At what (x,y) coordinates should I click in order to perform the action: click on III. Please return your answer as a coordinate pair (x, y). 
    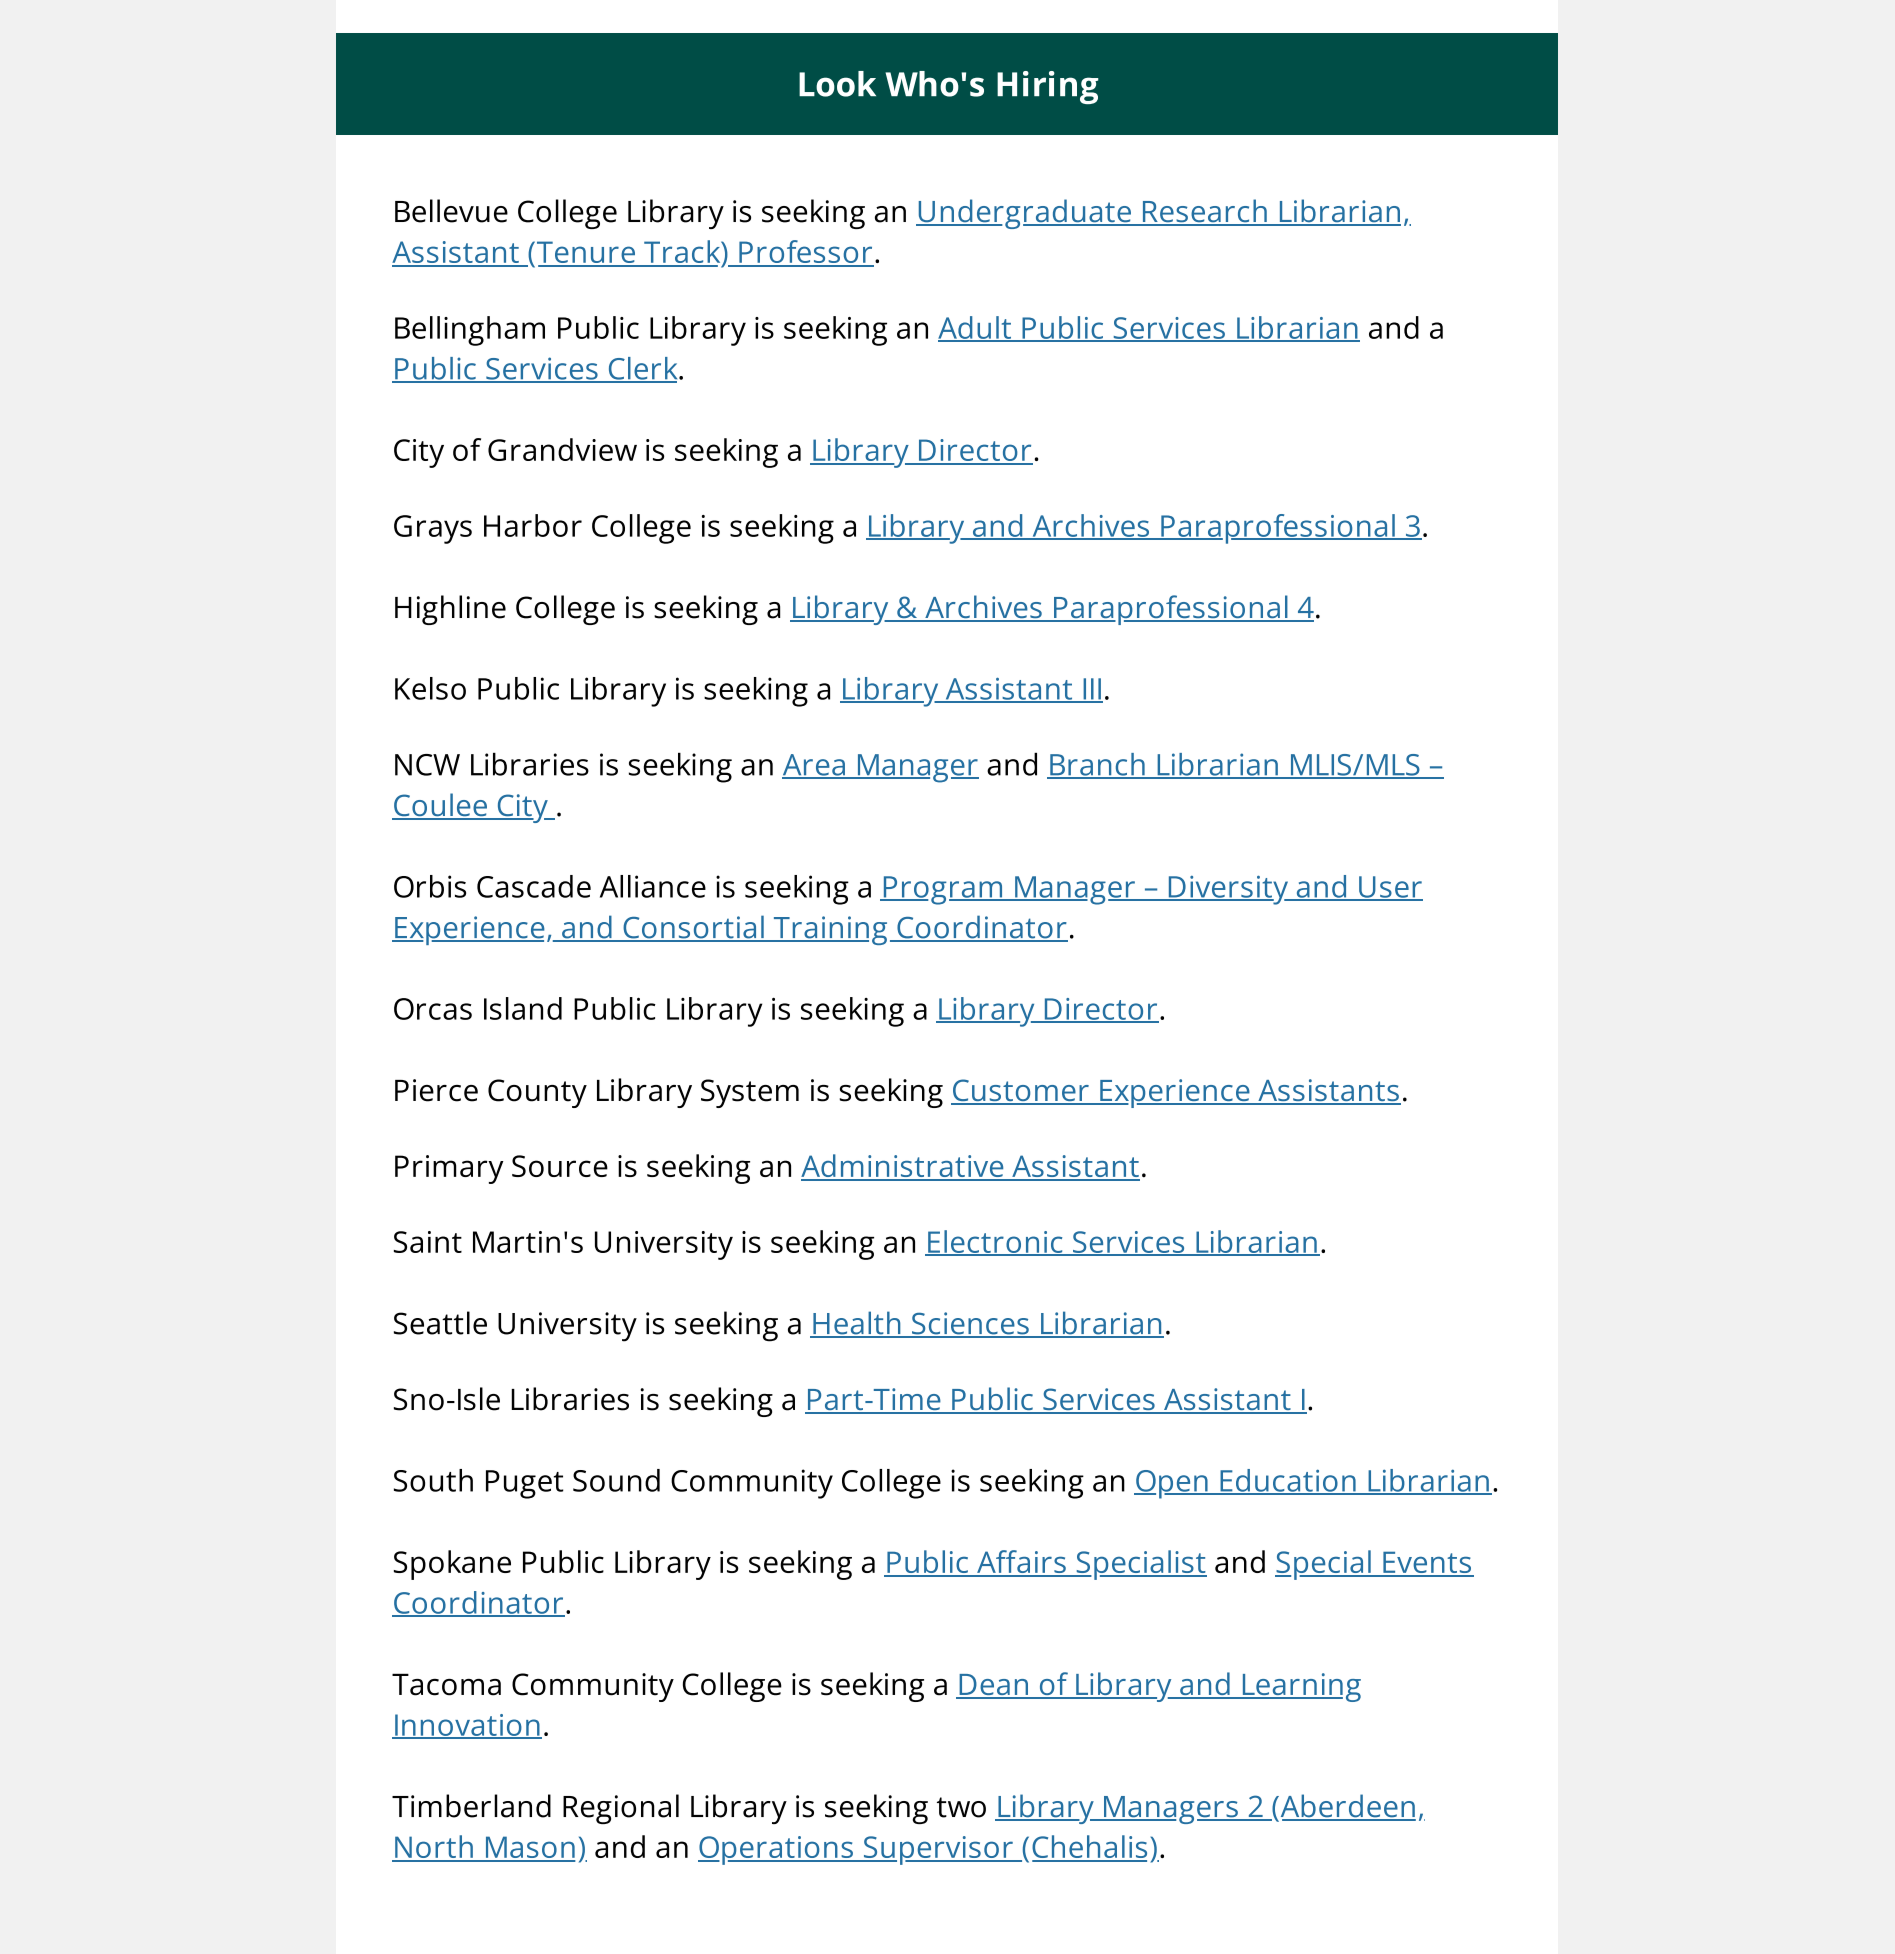
    Looking at the image, I should click on (1092, 690).
